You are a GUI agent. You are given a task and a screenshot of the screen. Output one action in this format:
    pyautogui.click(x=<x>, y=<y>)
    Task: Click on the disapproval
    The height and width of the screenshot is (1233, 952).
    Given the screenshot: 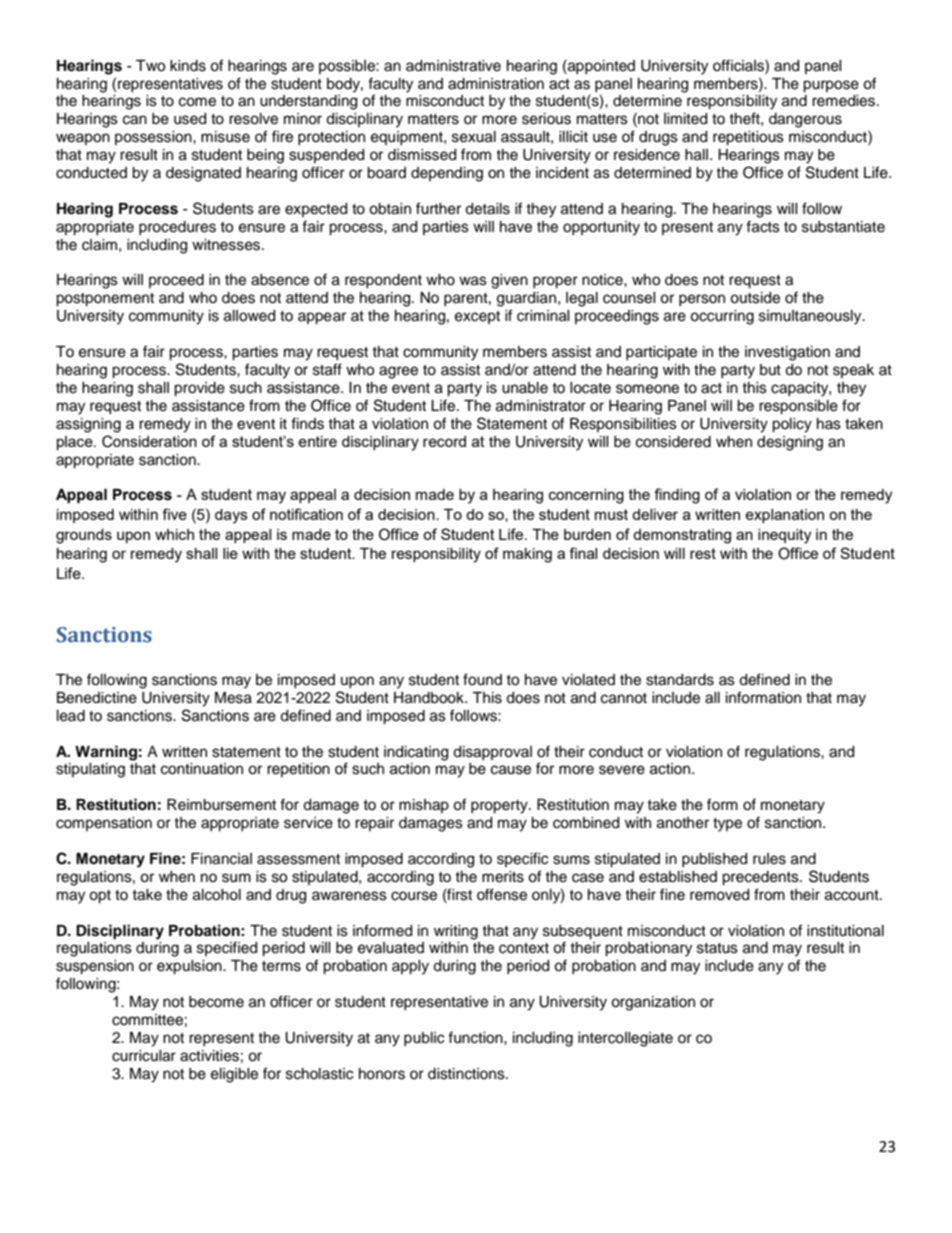 What is the action you would take?
    pyautogui.click(x=492, y=753)
